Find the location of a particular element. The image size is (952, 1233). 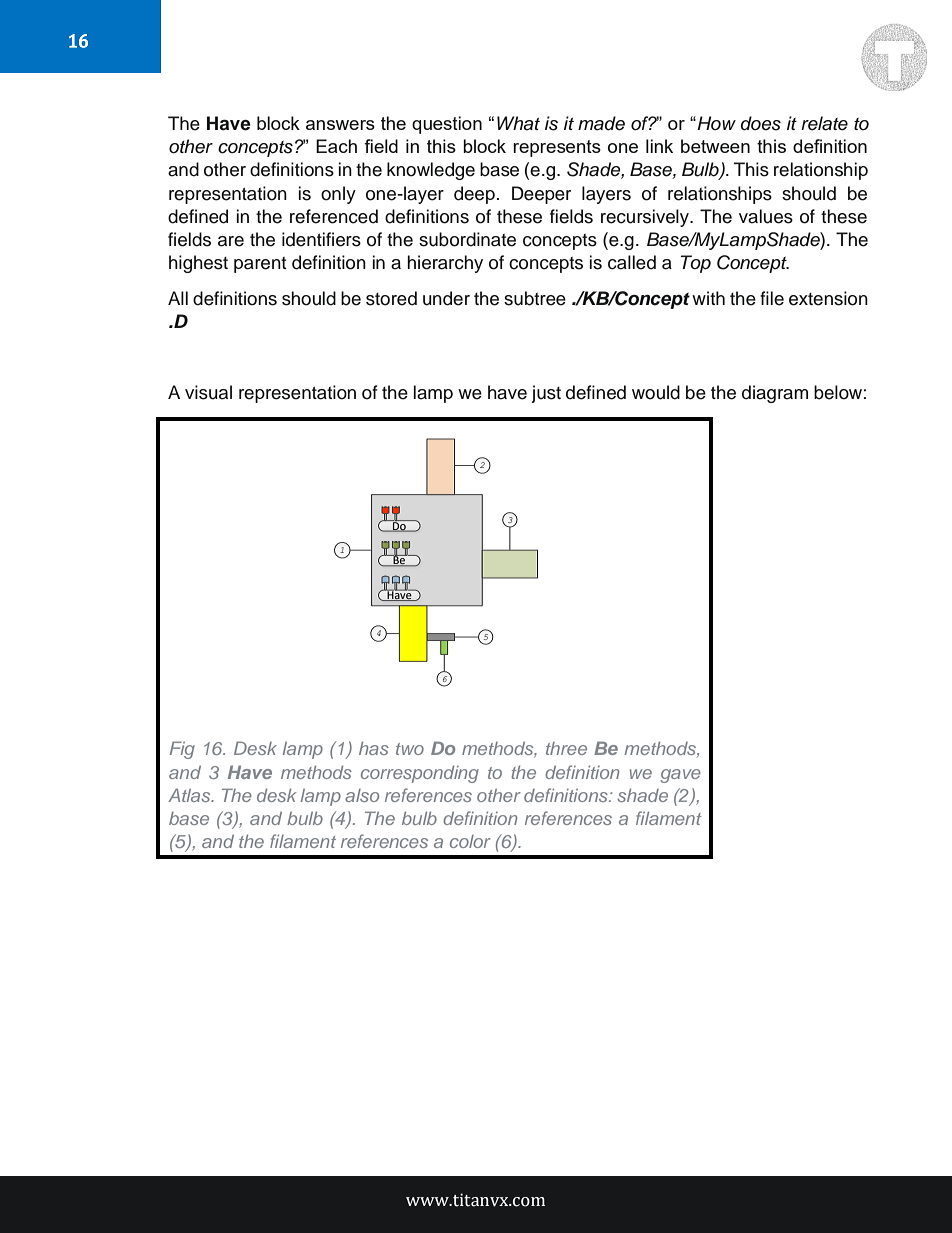

What is located at coordinates (518, 123).
